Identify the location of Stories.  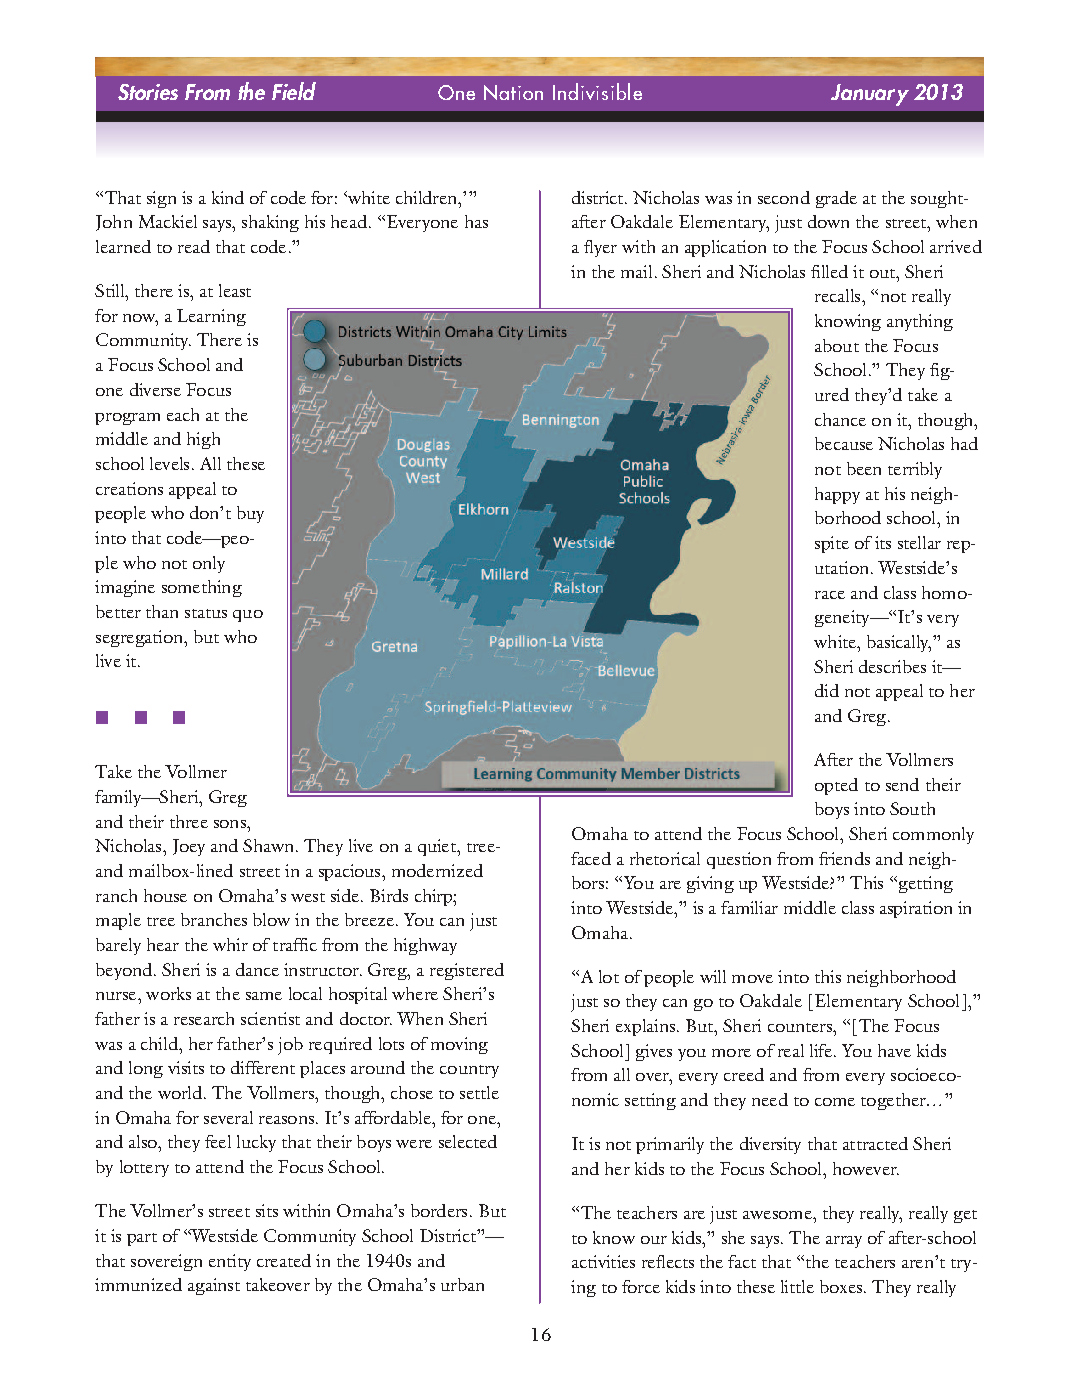
(148, 92).
